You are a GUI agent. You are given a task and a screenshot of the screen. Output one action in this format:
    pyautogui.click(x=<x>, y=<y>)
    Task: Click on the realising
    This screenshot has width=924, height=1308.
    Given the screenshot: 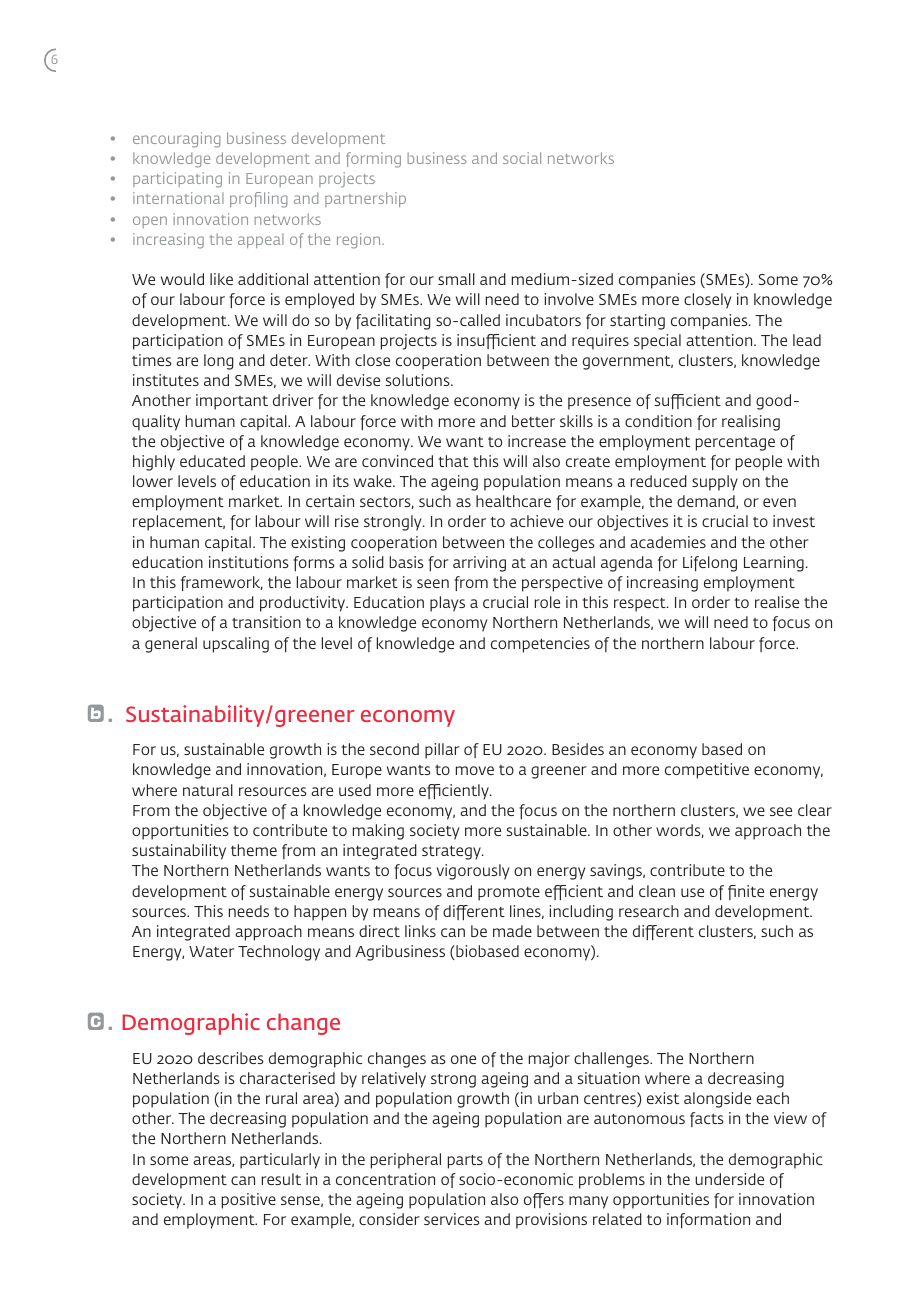 What is the action you would take?
    pyautogui.click(x=751, y=423)
